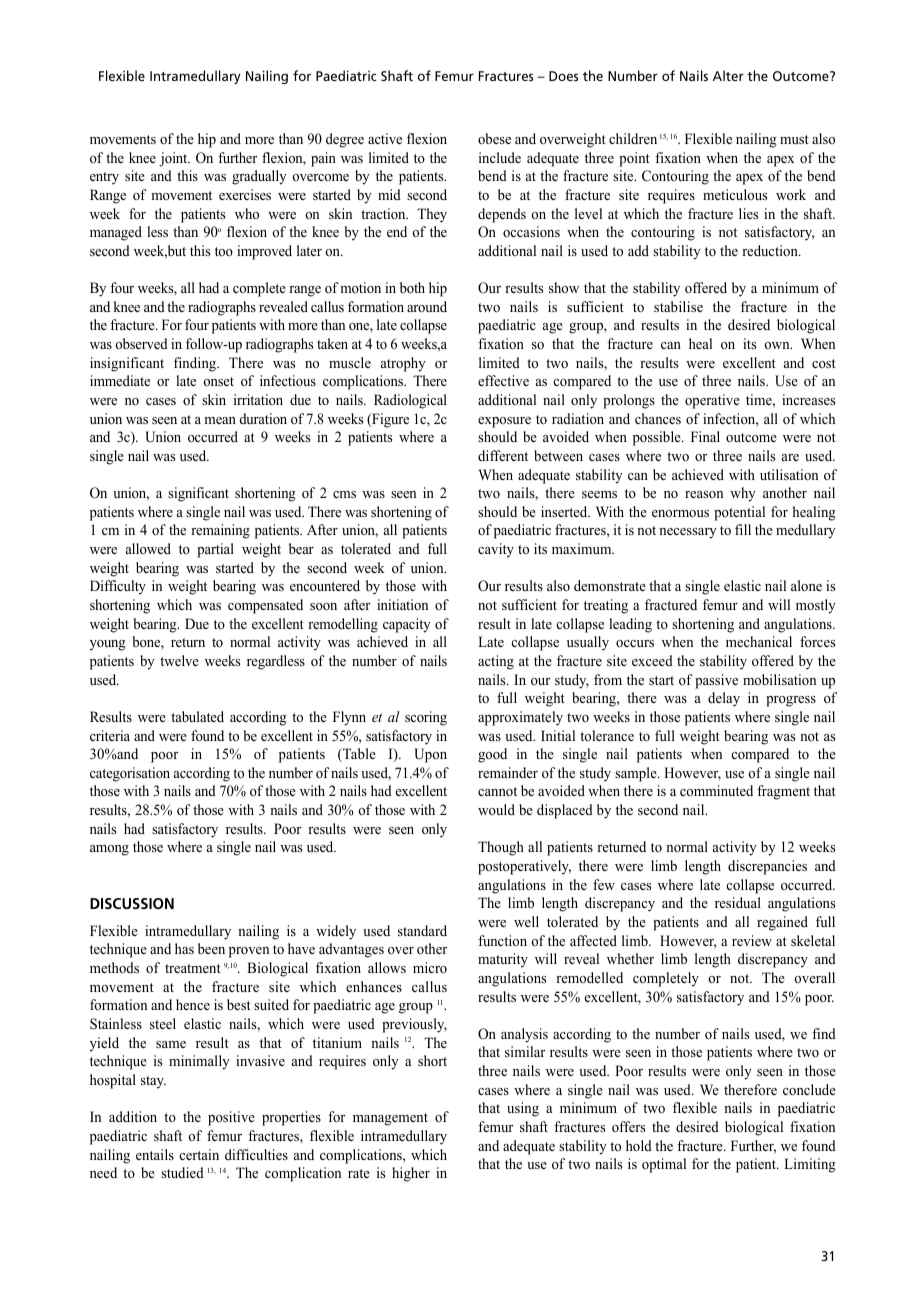 This page has width=924, height=1308. What do you see at coordinates (199, 1154) in the page?
I see `certain` at bounding box center [199, 1154].
